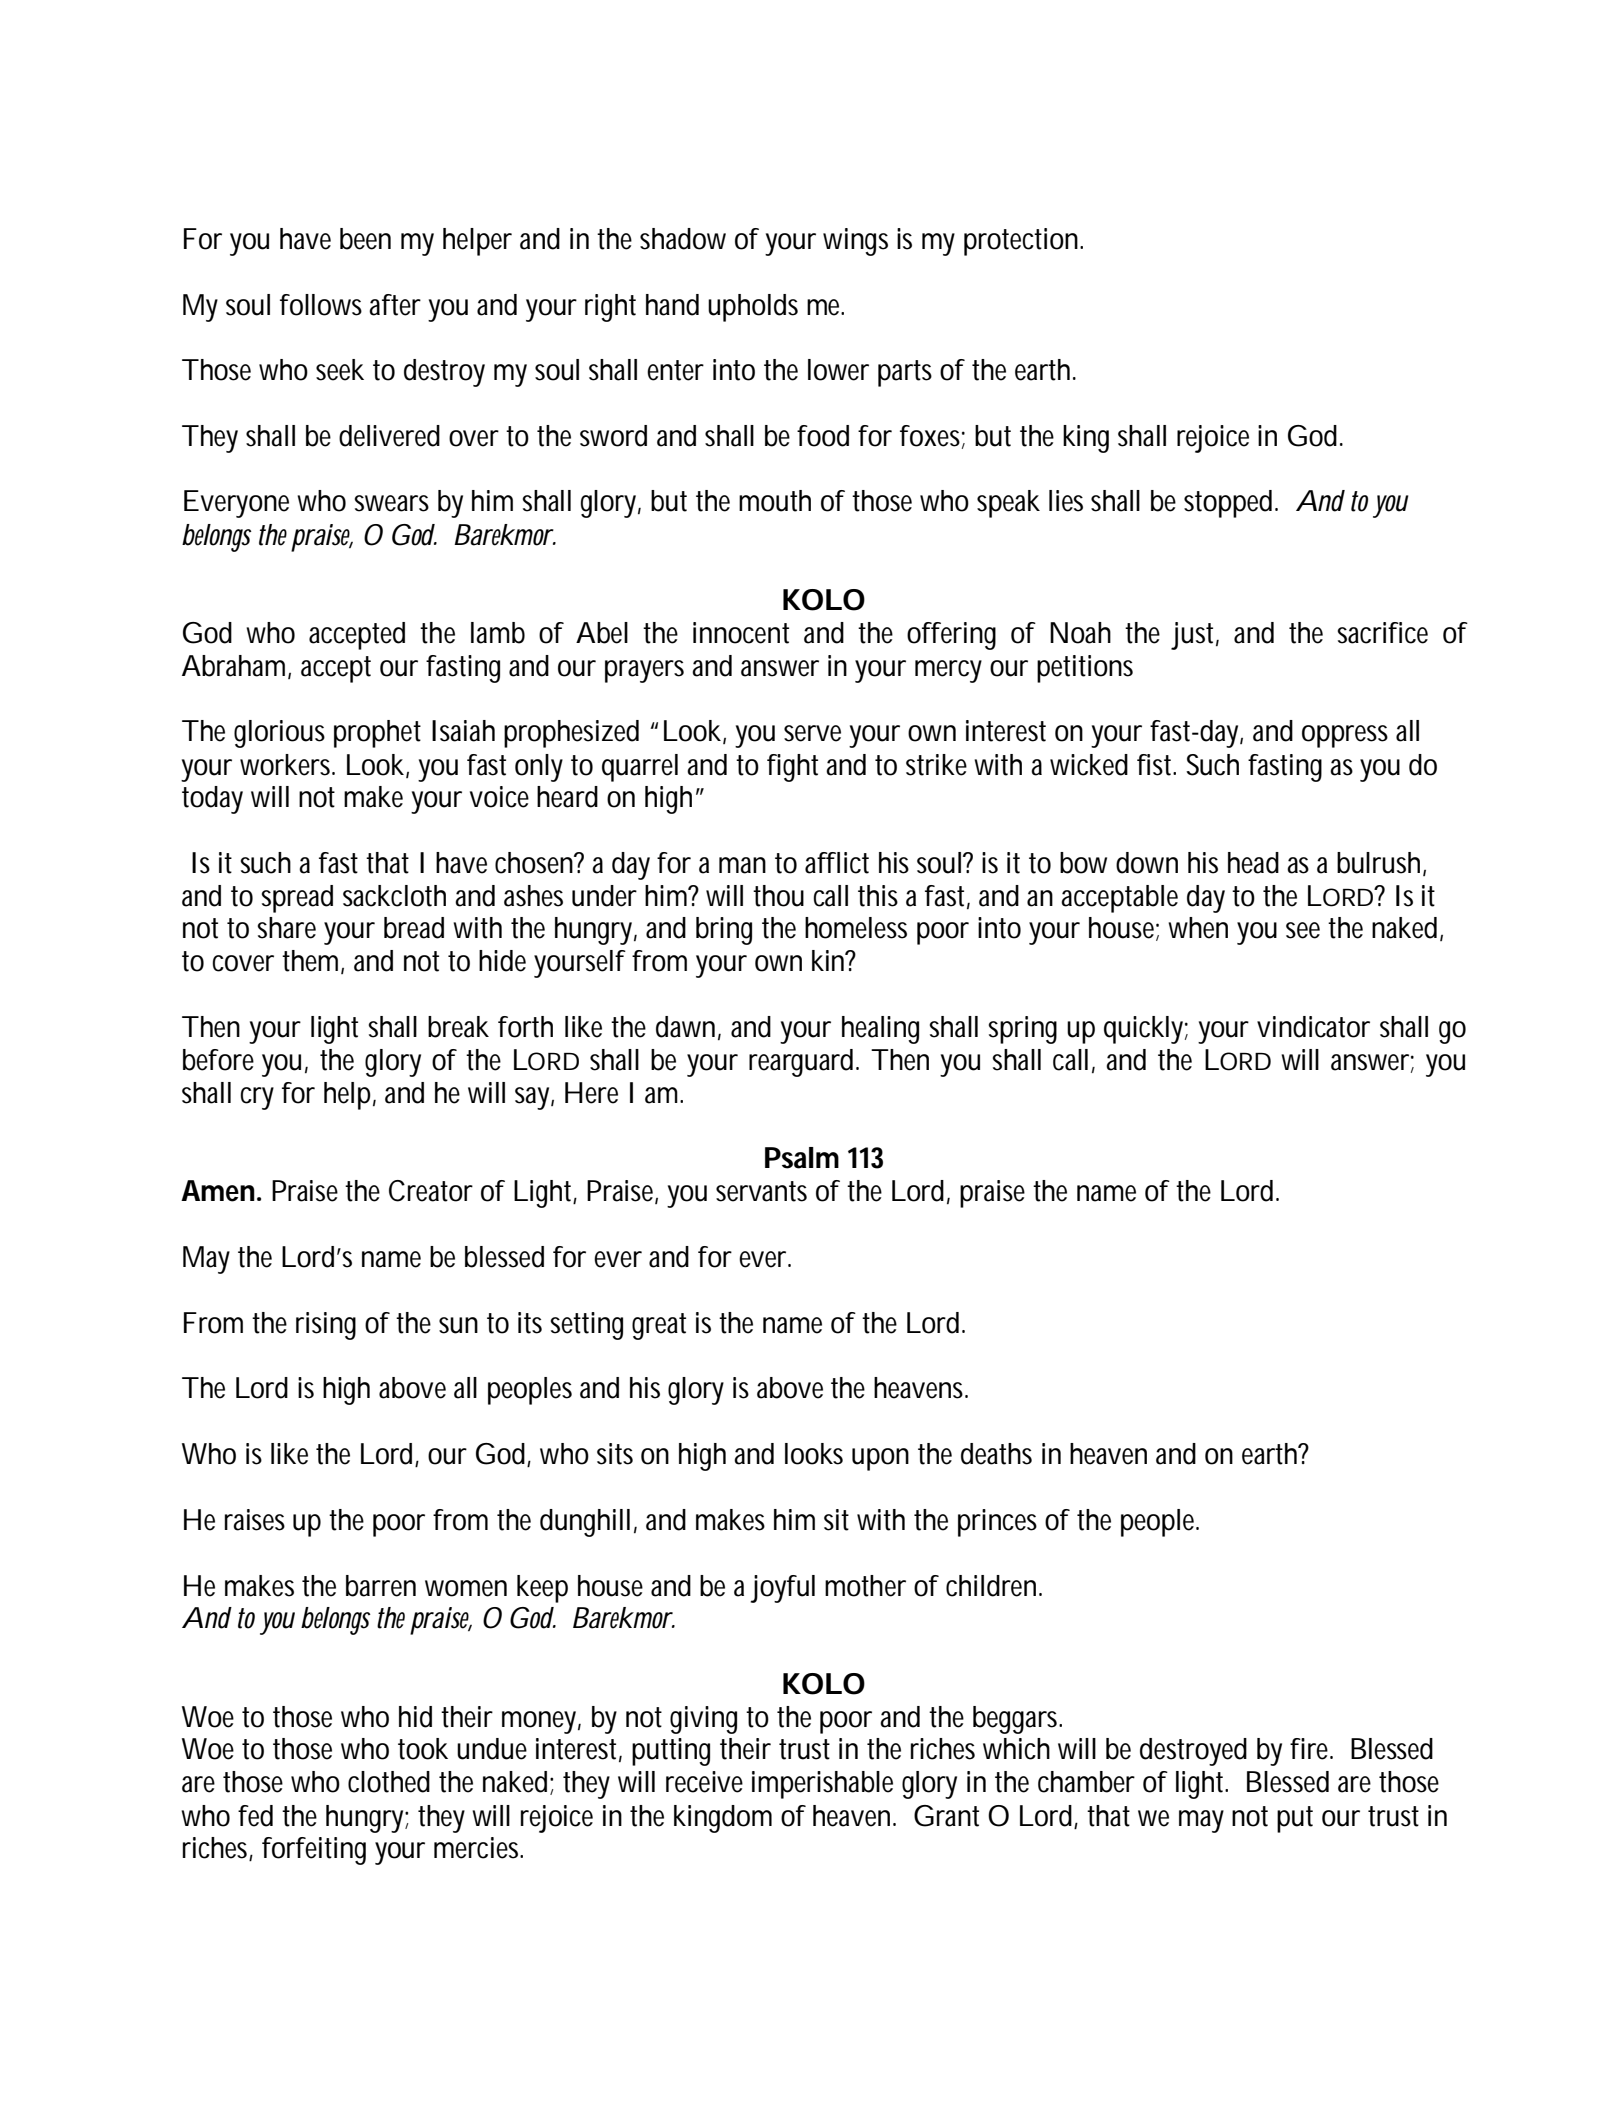  Describe the element at coordinates (458, 1027) in the screenshot. I see `break` at that location.
